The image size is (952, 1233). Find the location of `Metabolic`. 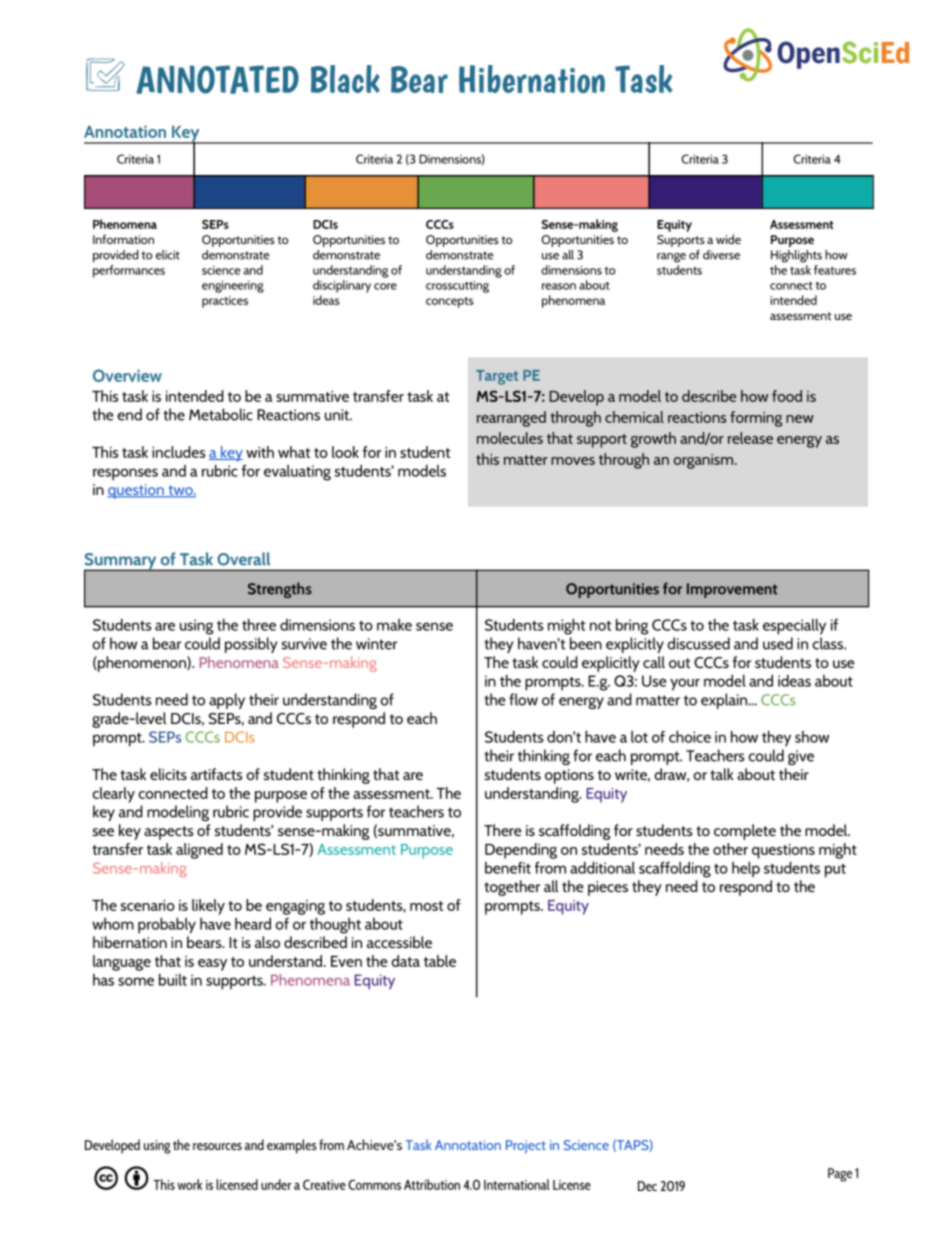

Metabolic is located at coordinates (221, 414).
